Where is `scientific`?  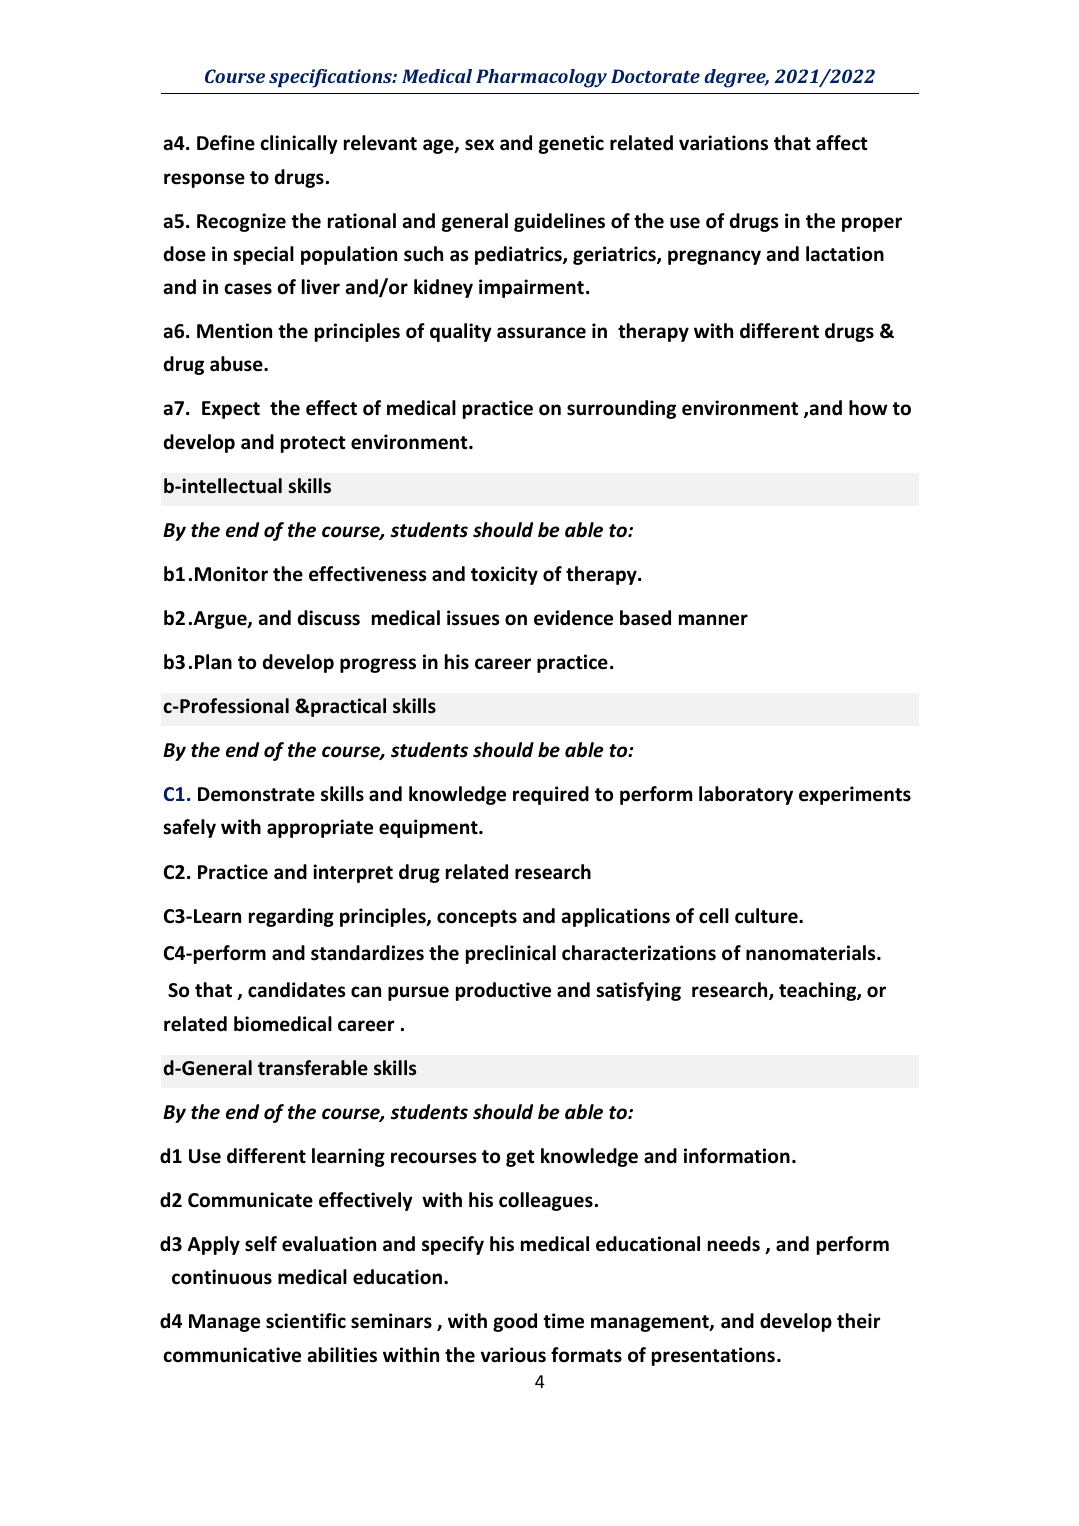
scientific is located at coordinates (306, 1321).
